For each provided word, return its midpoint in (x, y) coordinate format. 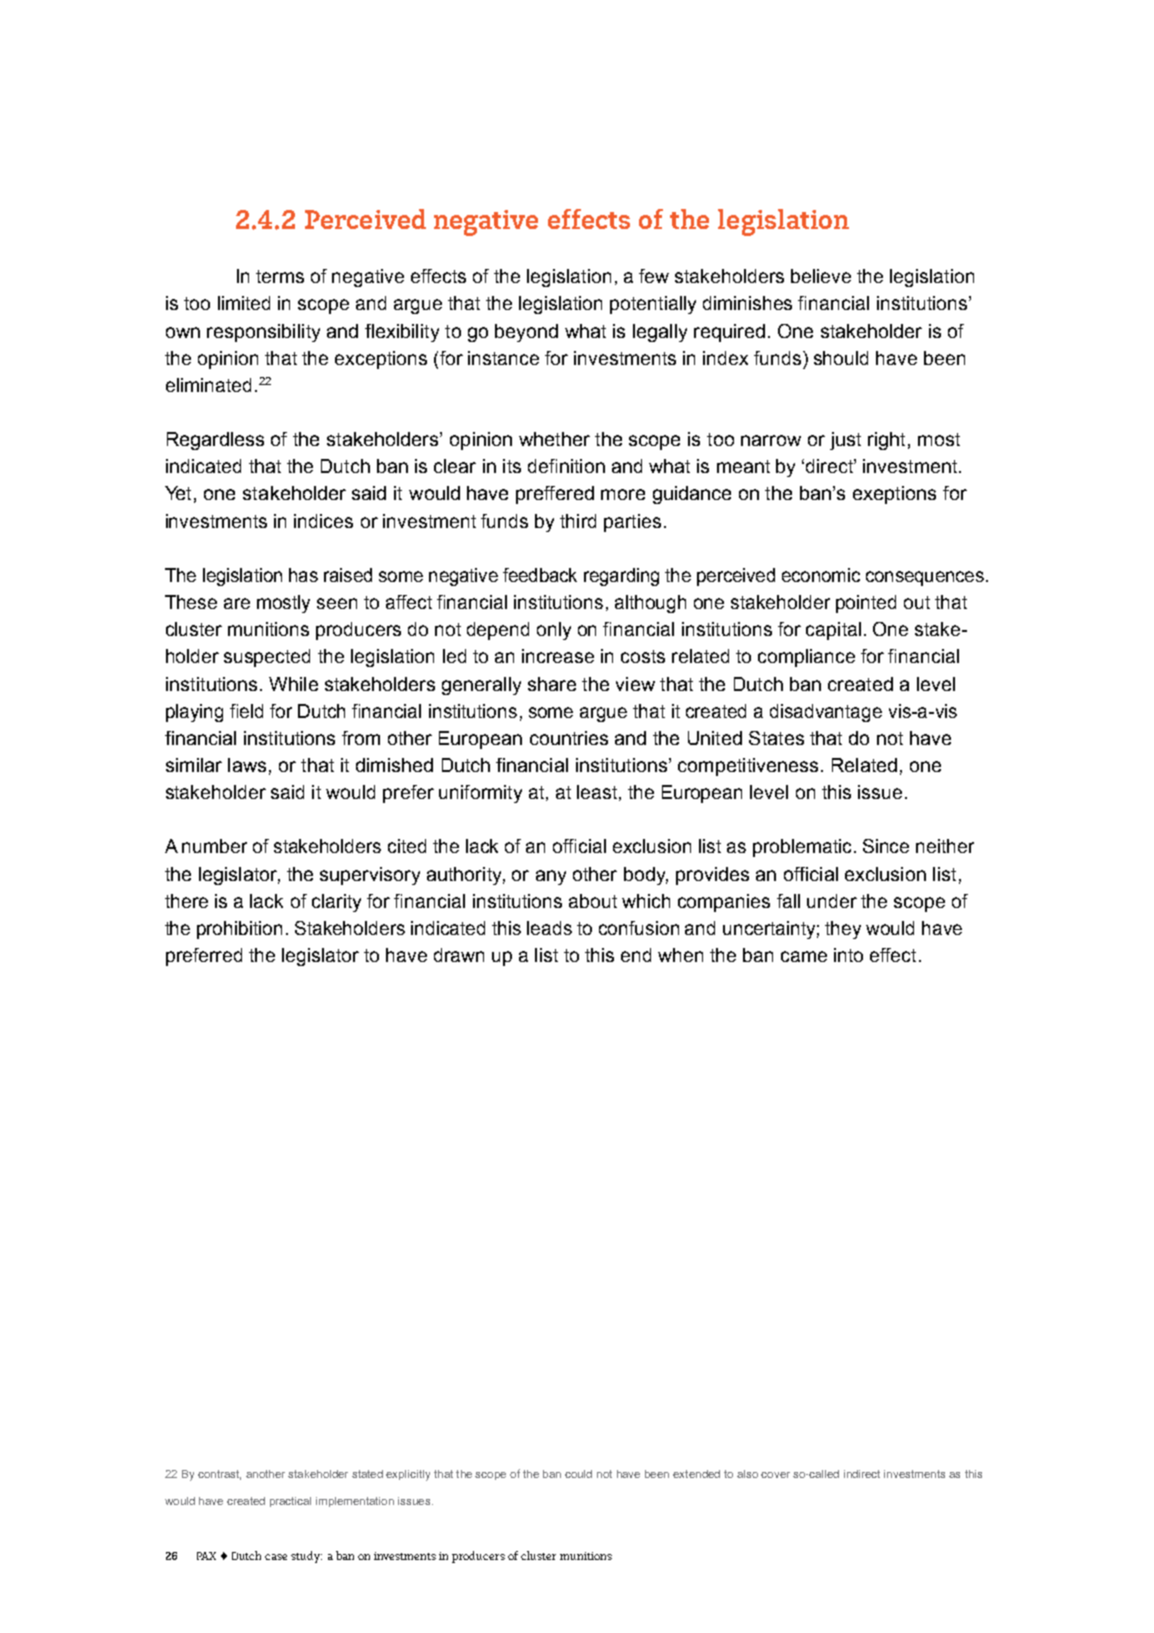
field (246, 711)
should (841, 358)
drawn (459, 955)
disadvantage (826, 713)
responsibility (263, 333)
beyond (526, 333)
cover (775, 1475)
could (578, 1474)
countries (569, 738)
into (848, 955)
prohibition (239, 930)
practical (290, 1502)
